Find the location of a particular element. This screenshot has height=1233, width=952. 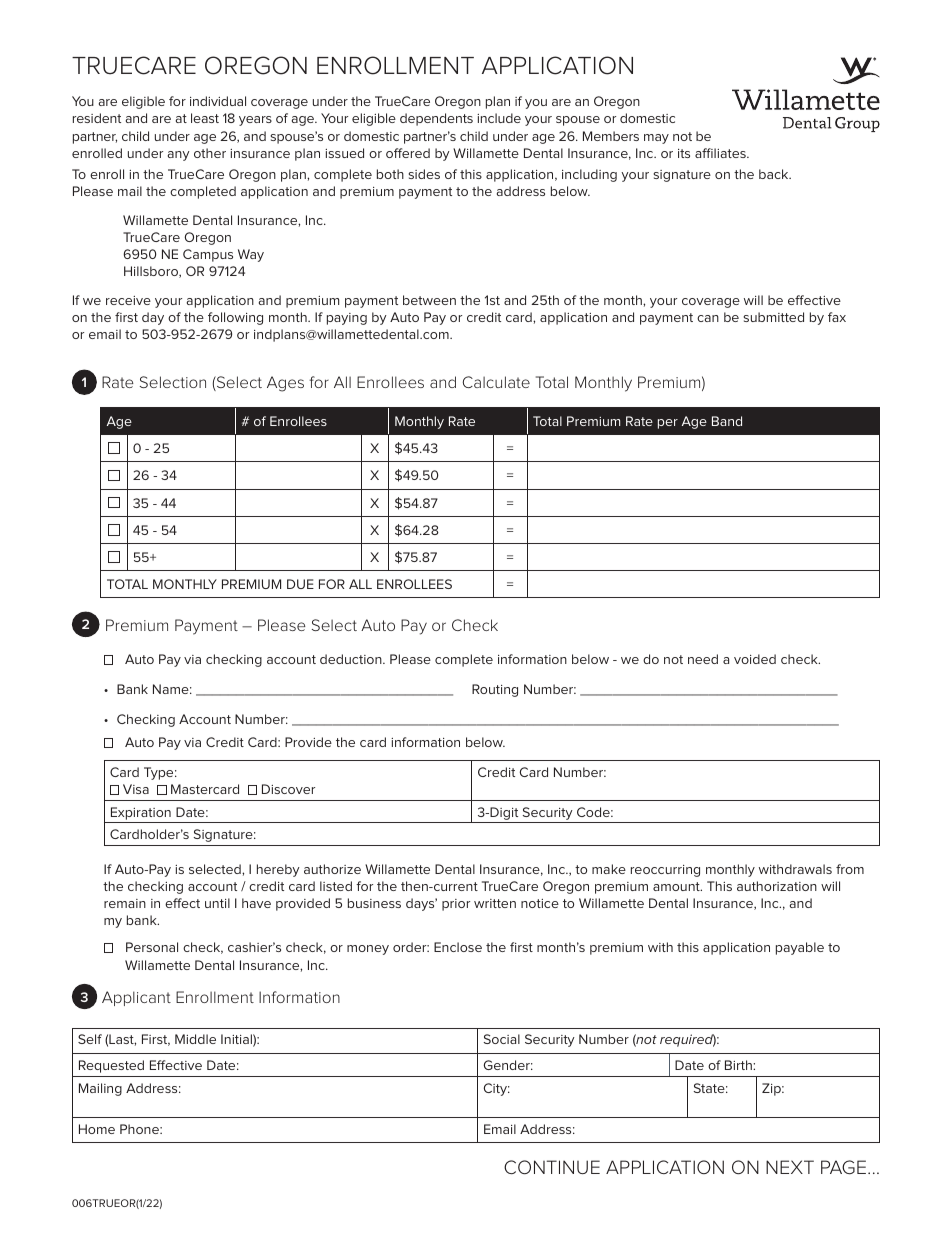

include is located at coordinates (499, 118).
